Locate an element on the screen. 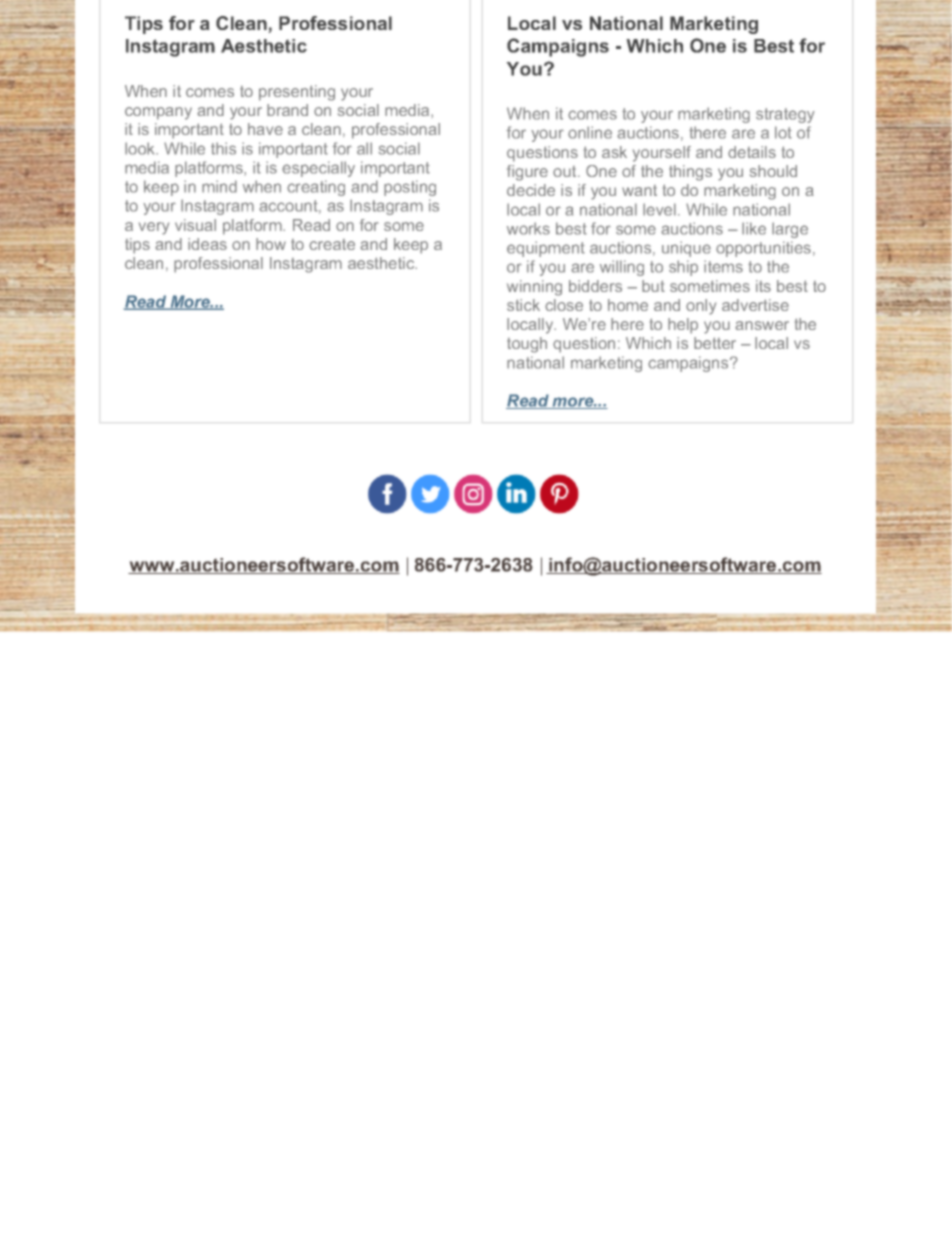 The image size is (952, 1233). posting is located at coordinates (410, 188).
